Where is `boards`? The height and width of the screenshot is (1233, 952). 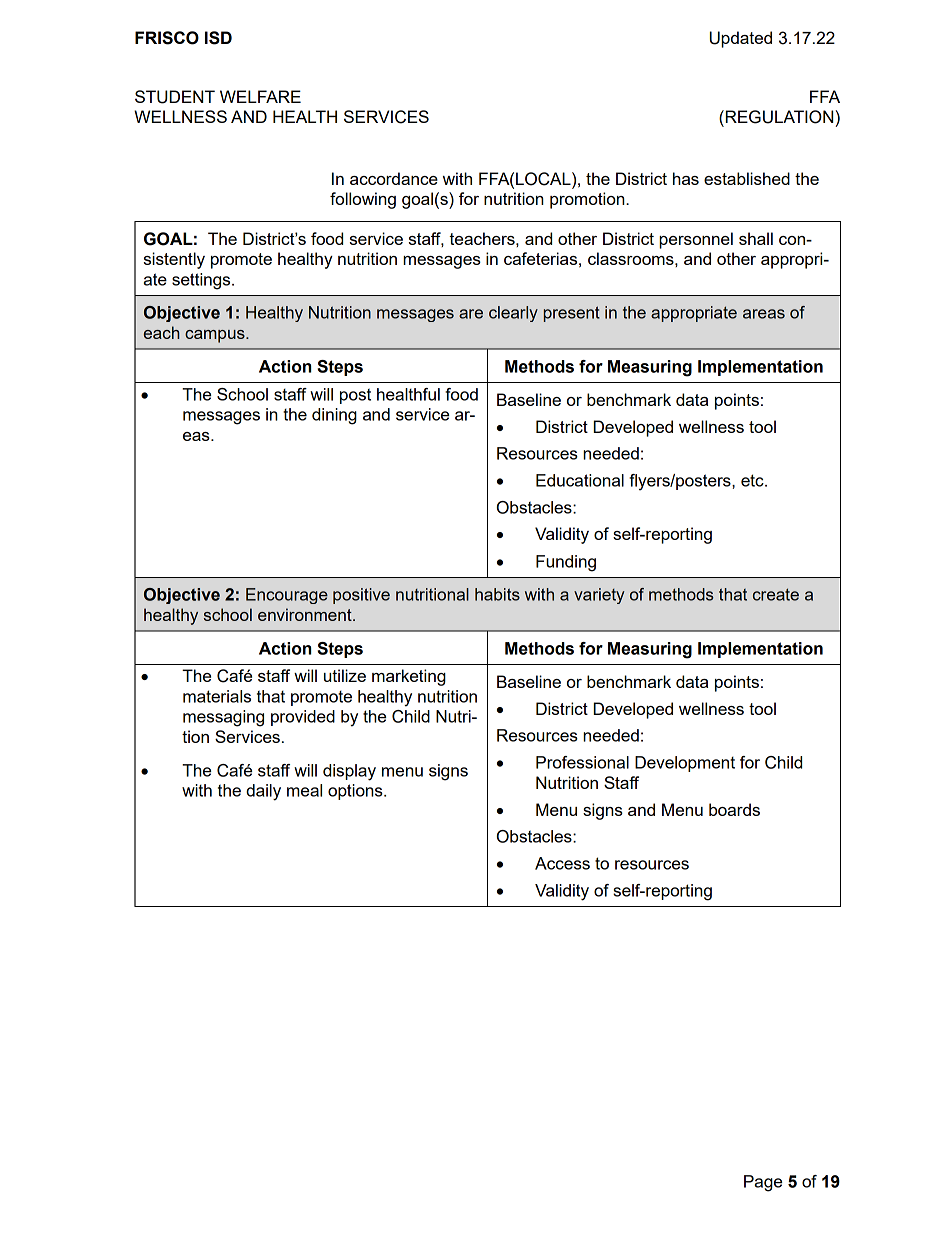 boards is located at coordinates (734, 809).
